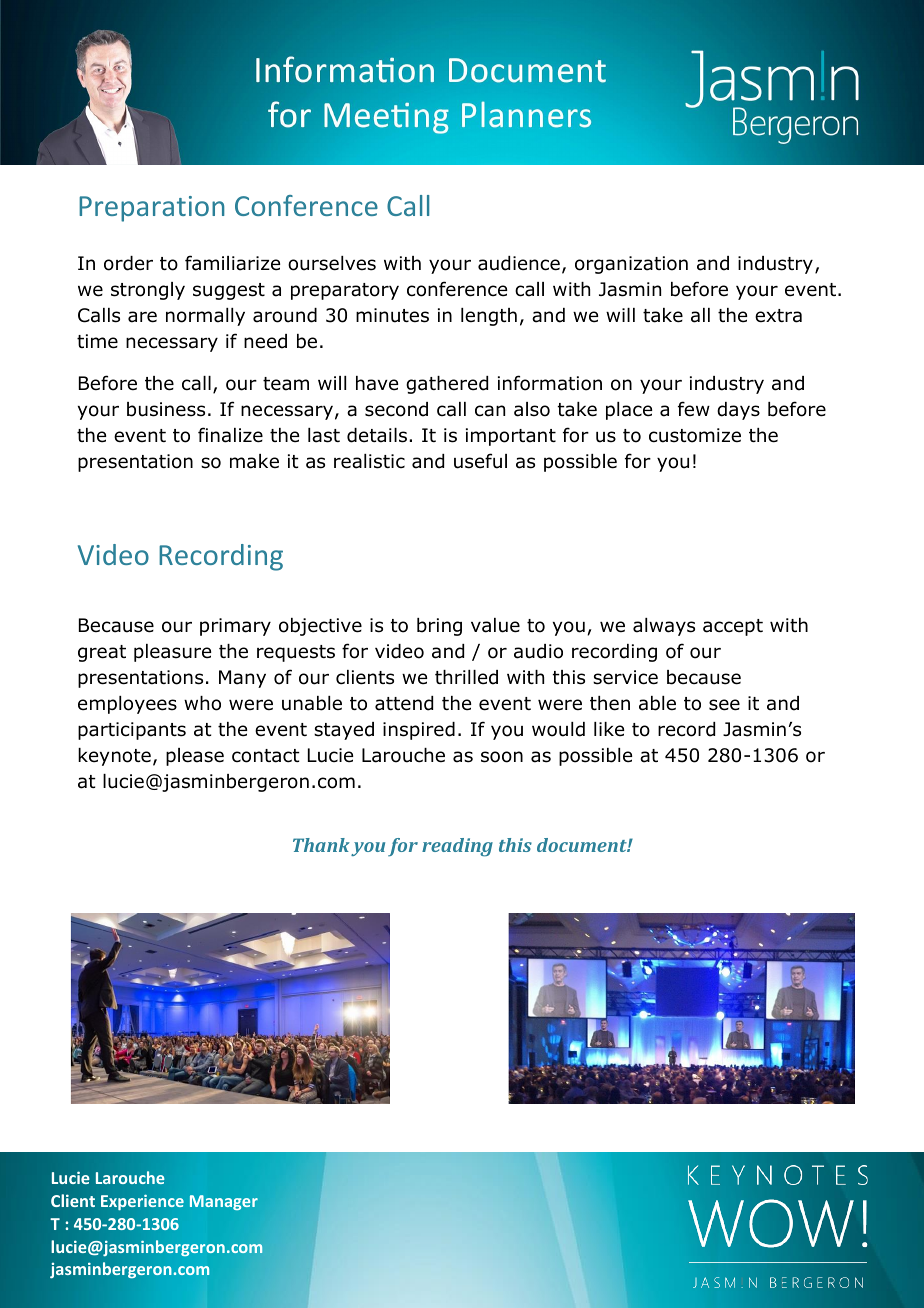 The image size is (924, 1308). I want to click on audience, so click(519, 263).
